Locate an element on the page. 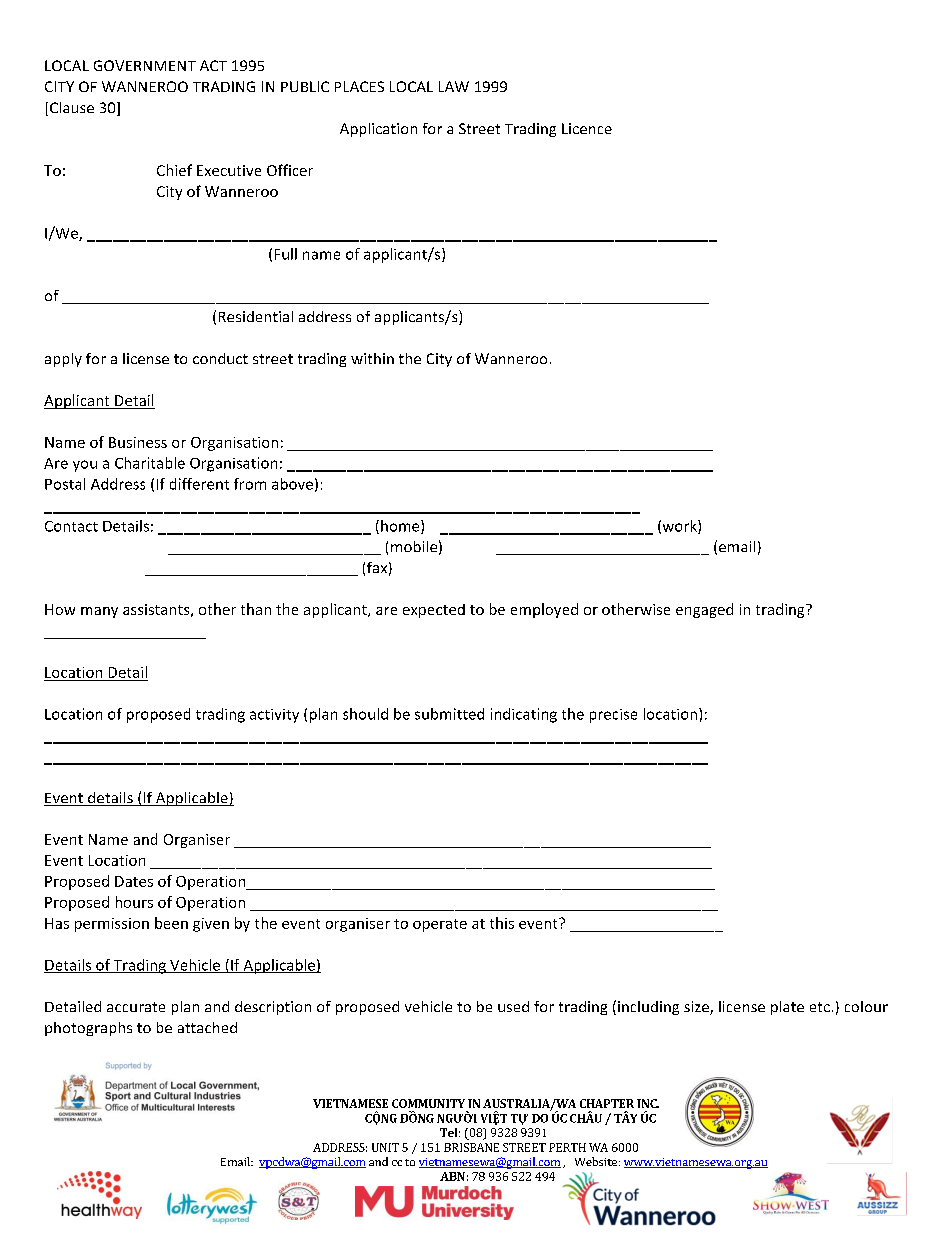 Image resolution: width=952 pixels, height=1233 pixels. home is located at coordinates (401, 527).
